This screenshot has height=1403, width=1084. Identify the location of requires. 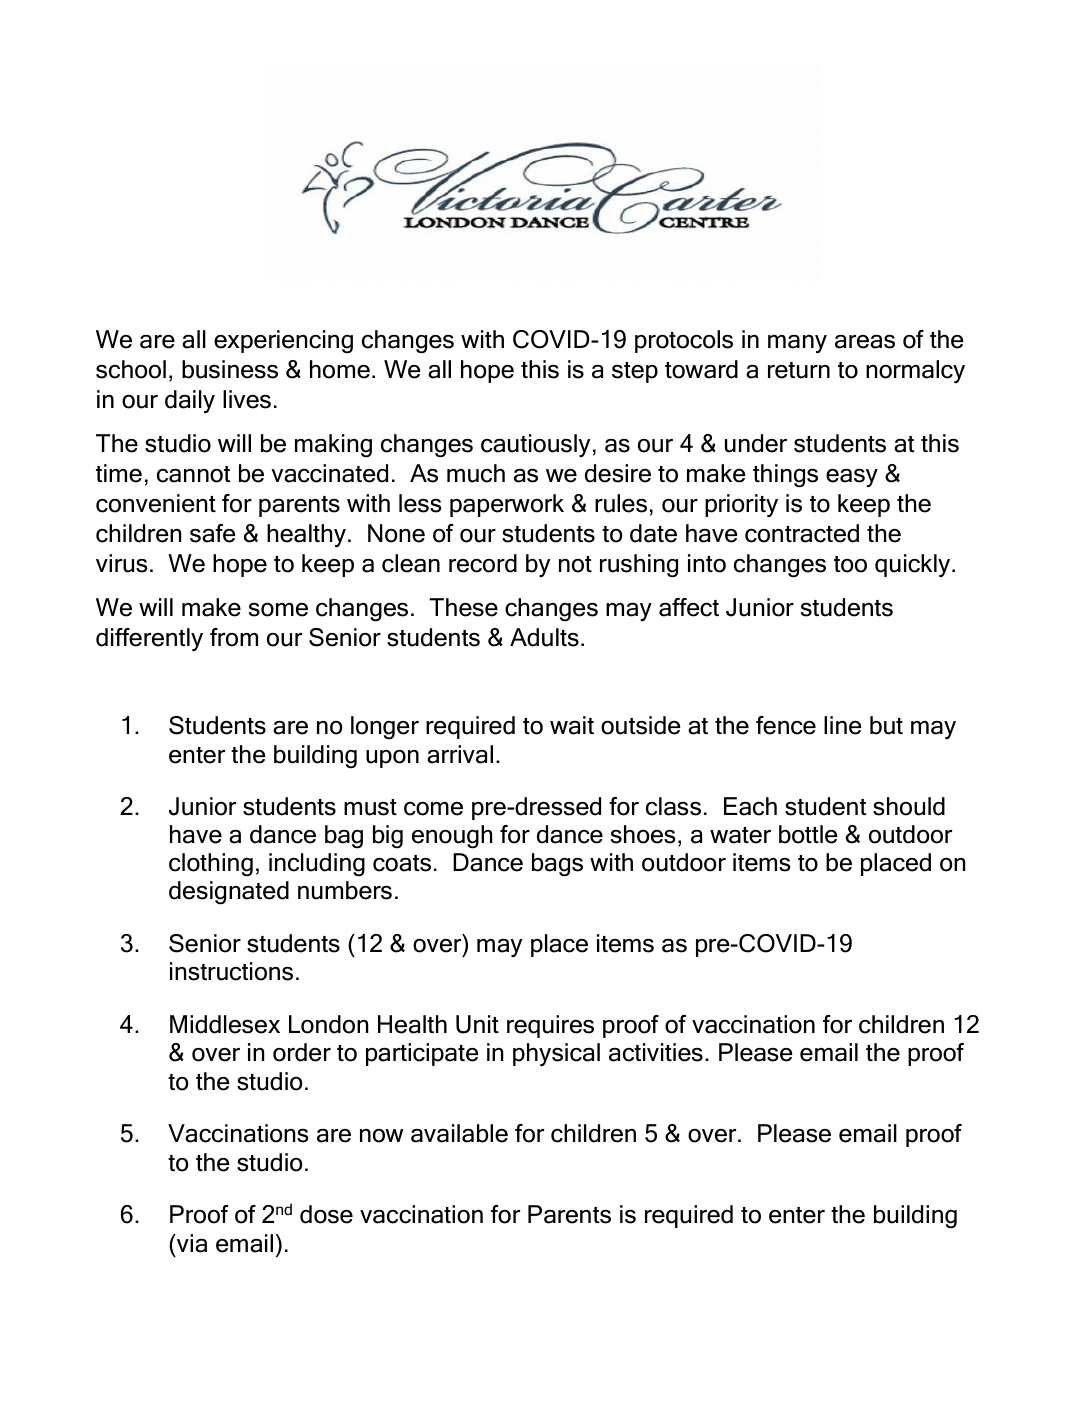
(550, 1026).
